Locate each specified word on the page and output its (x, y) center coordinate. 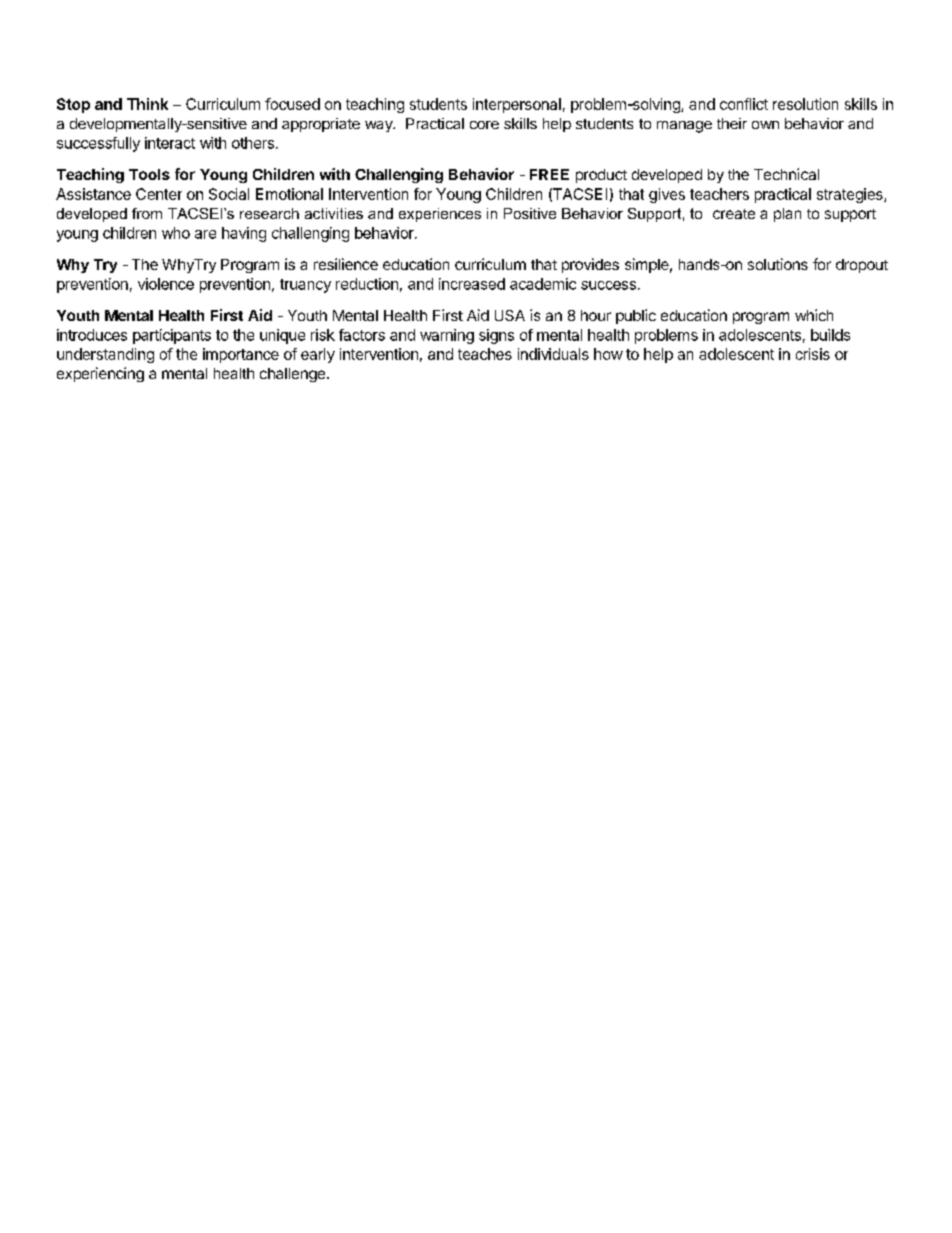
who (176, 233)
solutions (778, 264)
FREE (549, 174)
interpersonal (517, 105)
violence (166, 284)
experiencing (100, 374)
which (814, 315)
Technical (786, 174)
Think (147, 104)
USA (510, 315)
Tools (149, 174)
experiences (440, 215)
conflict (744, 104)
